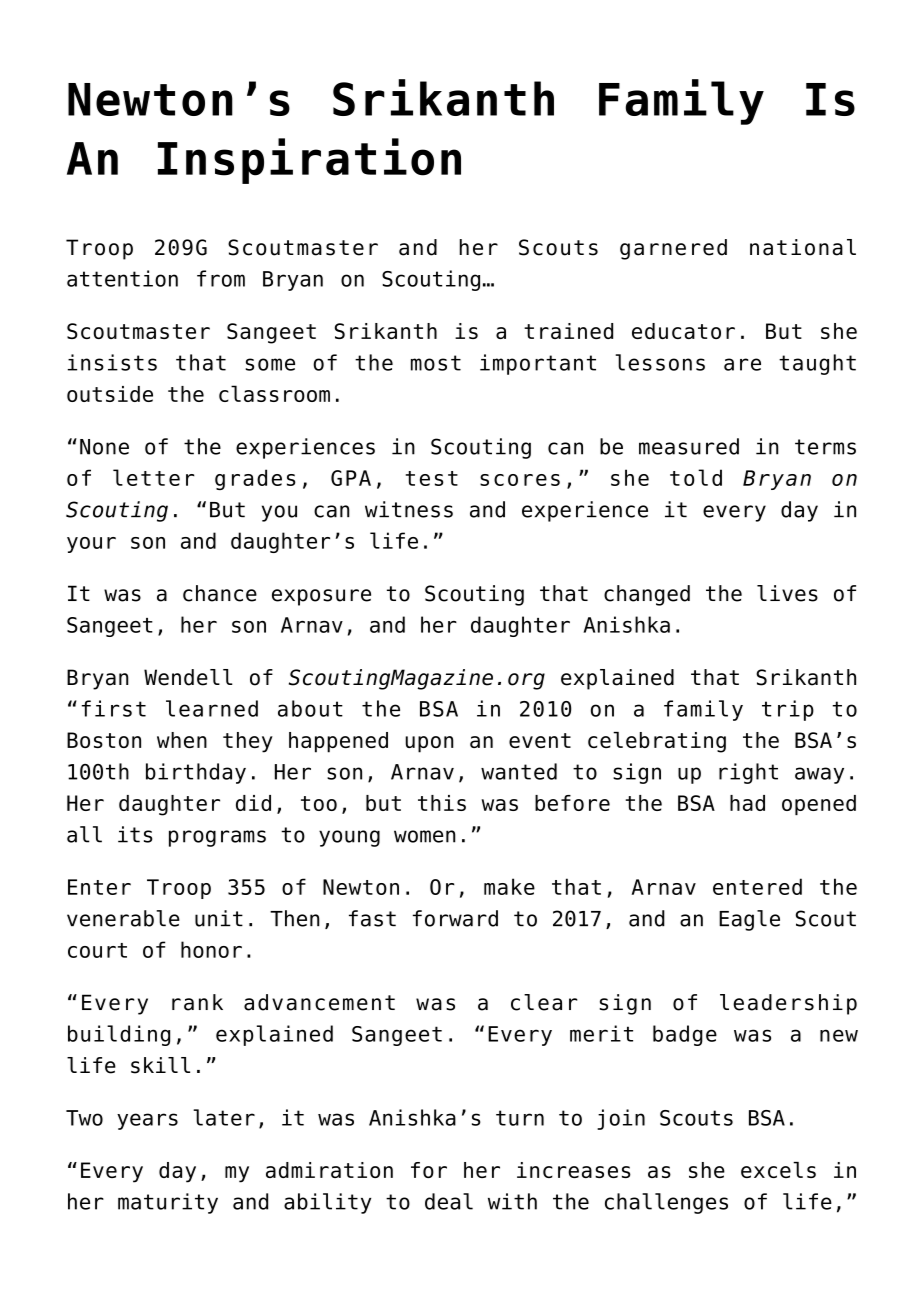 The image size is (924, 1308). I want to click on Inspiration, so click(309, 161).
